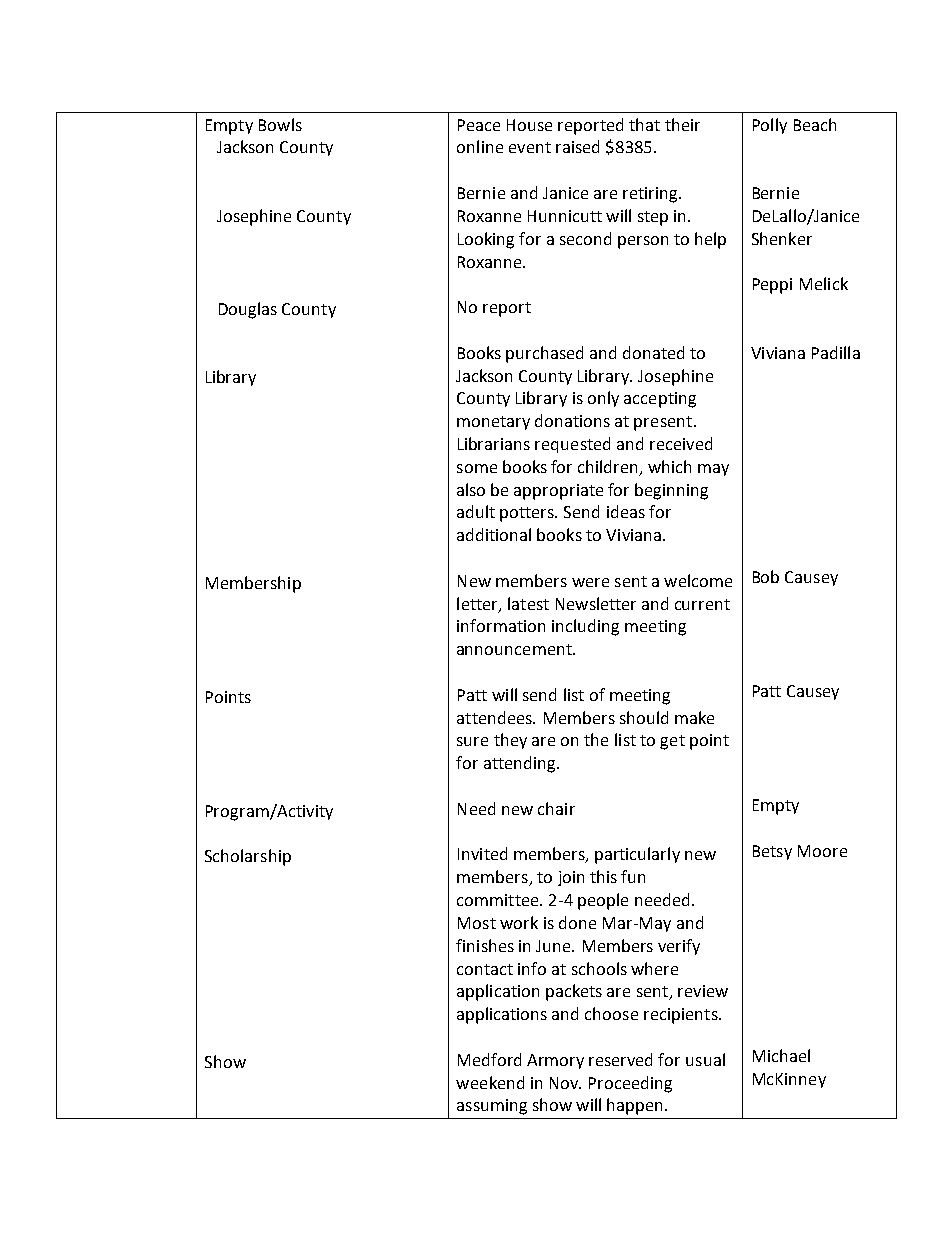  Describe the element at coordinates (280, 124) in the screenshot. I see `Bowls` at that location.
